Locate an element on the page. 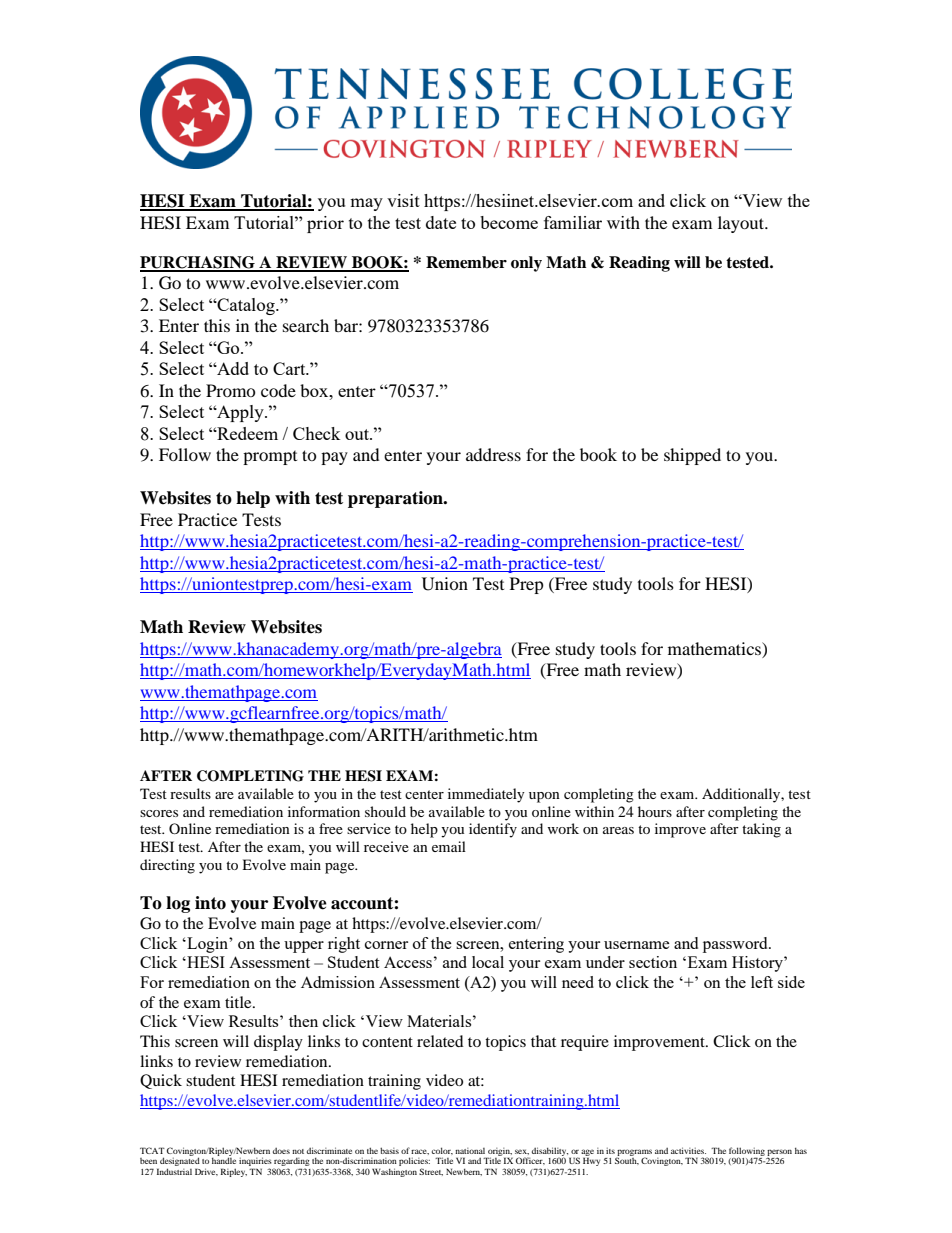  layout is located at coordinates (742, 224).
